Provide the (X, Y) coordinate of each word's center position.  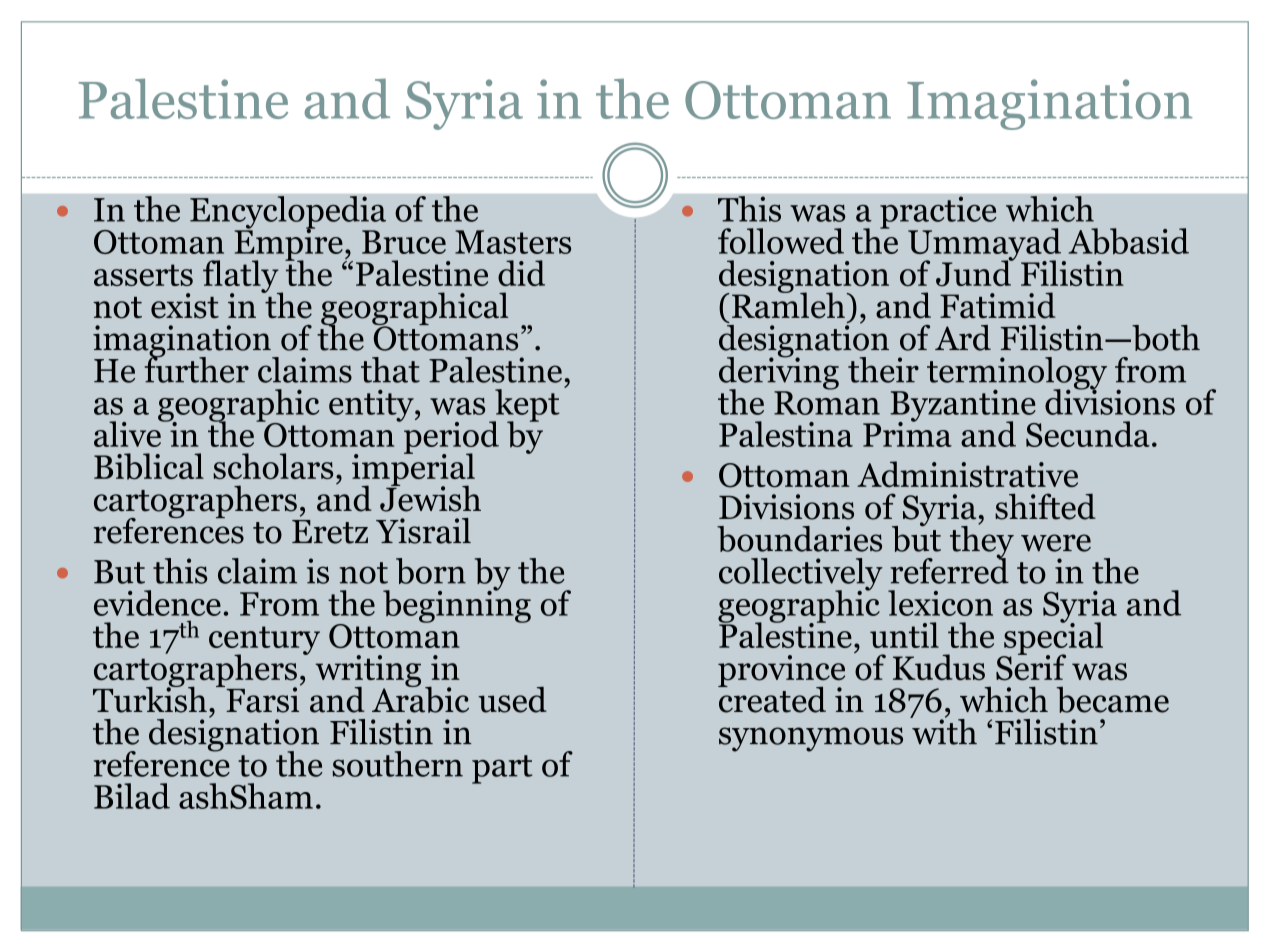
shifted (1045, 506)
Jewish (430, 497)
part (502, 769)
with (943, 730)
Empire (290, 244)
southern (397, 764)
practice (938, 213)
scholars (273, 466)
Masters (513, 242)
